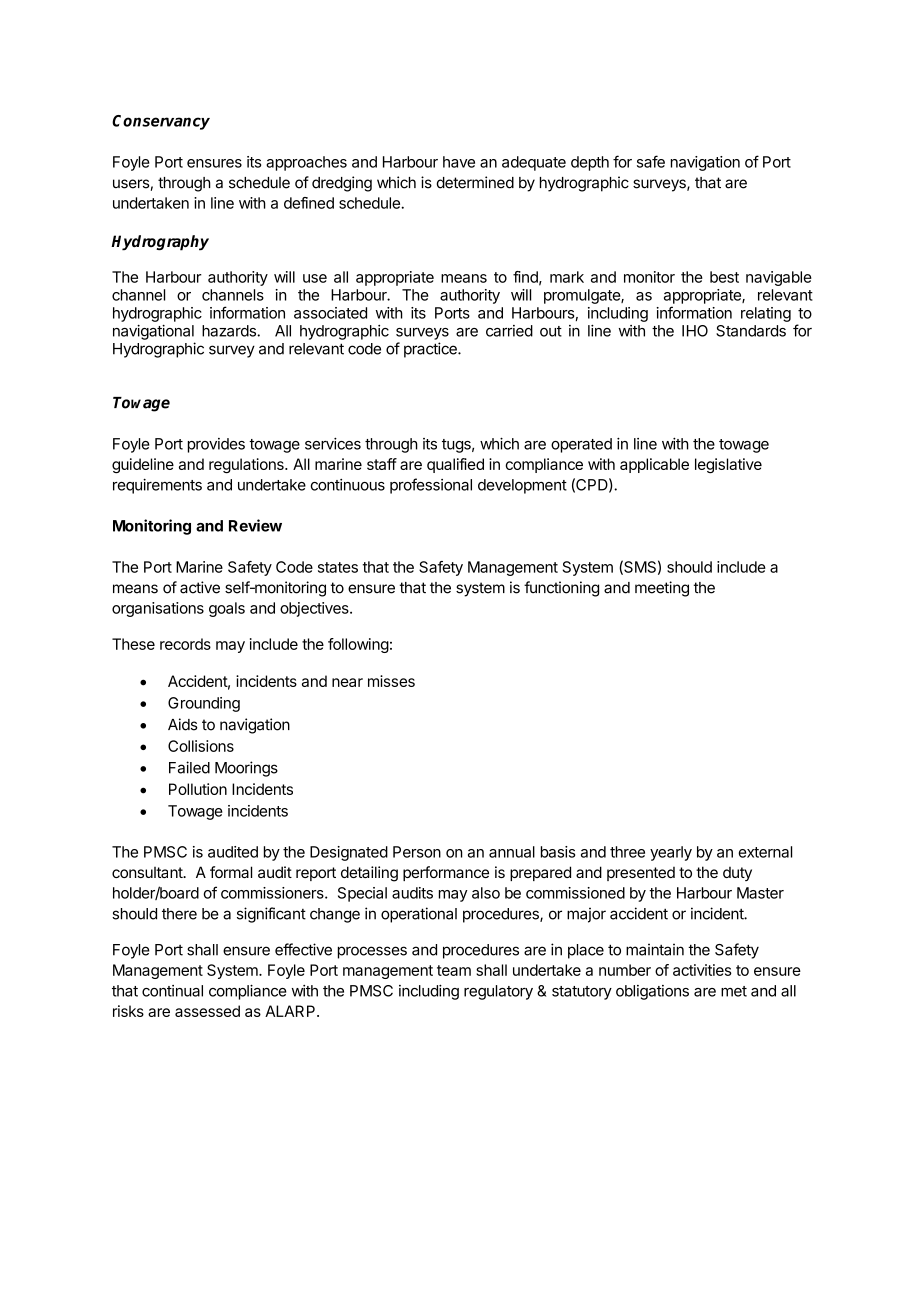  What do you see at coordinates (728, 465) in the document?
I see `legislative` at bounding box center [728, 465].
